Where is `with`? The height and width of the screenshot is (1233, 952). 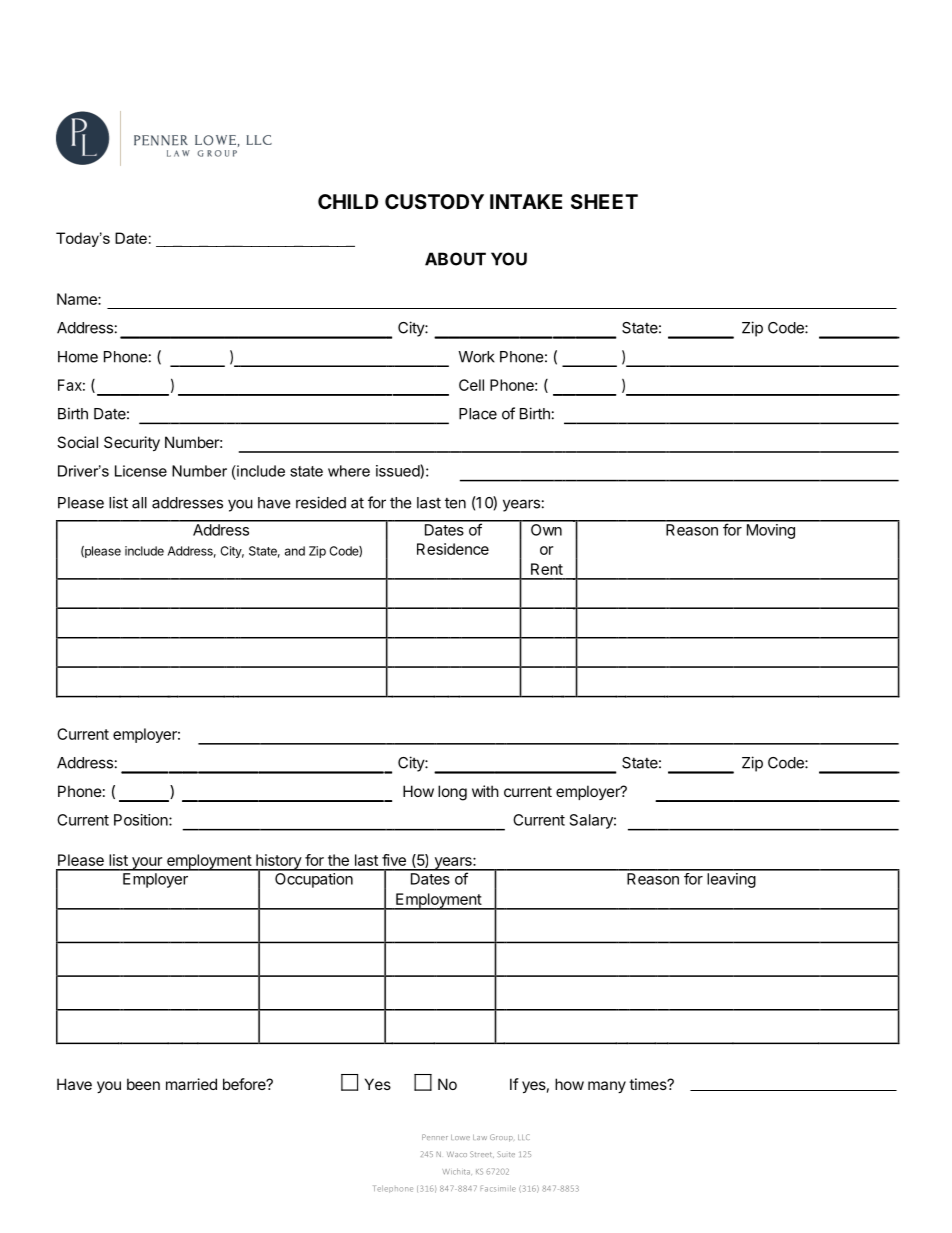 with is located at coordinates (485, 791).
